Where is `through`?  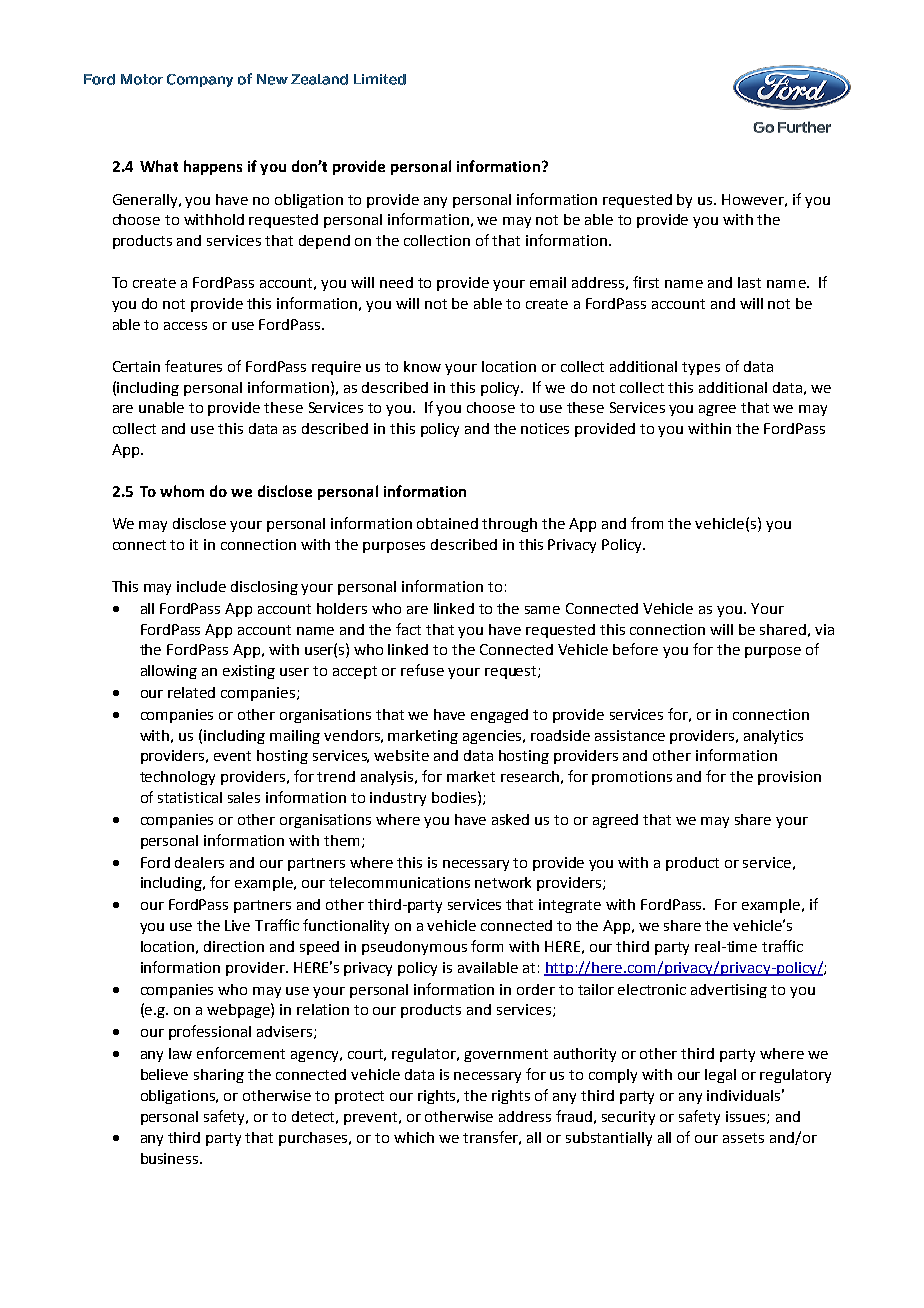 through is located at coordinates (509, 525).
